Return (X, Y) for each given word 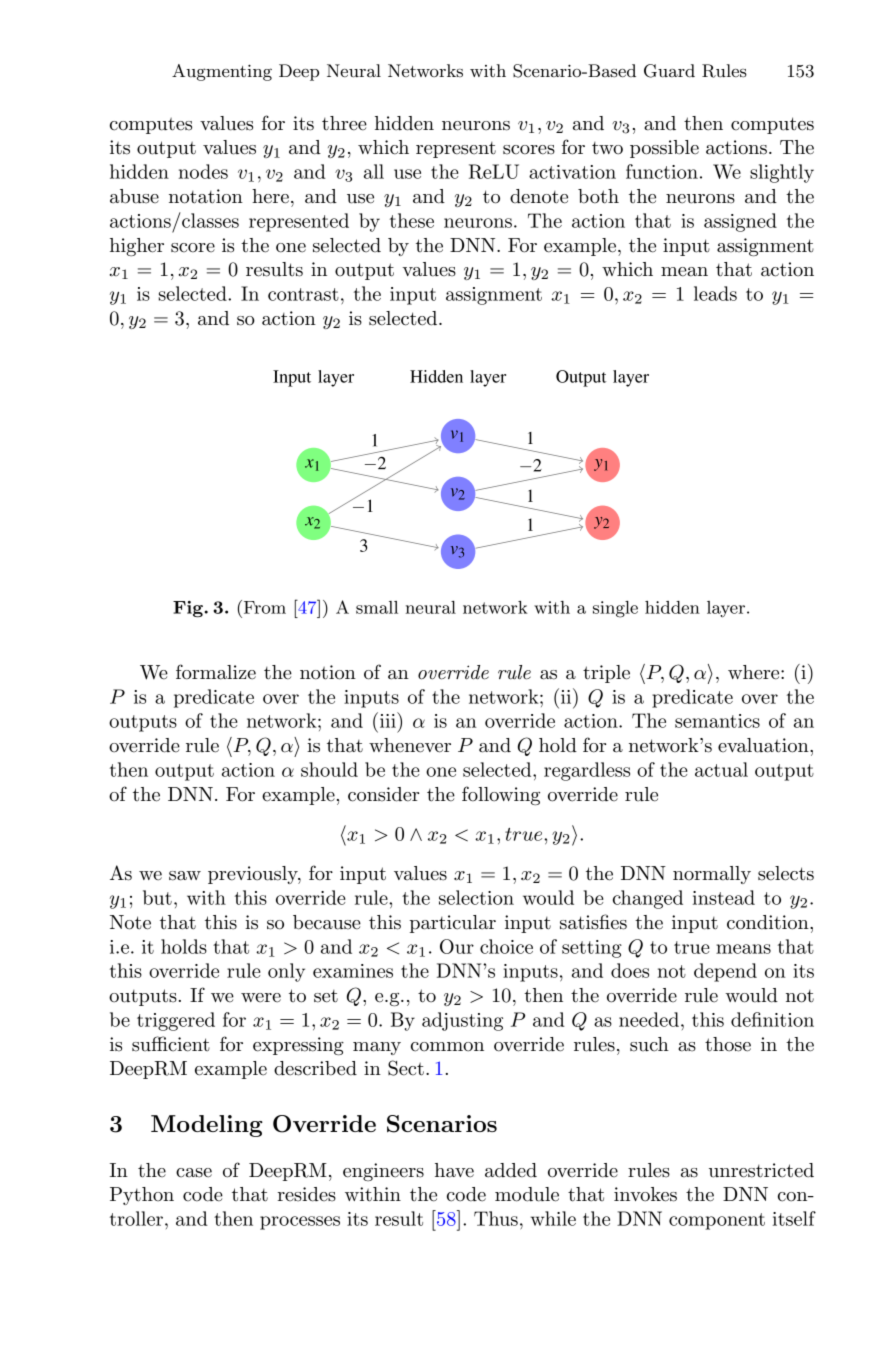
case (194, 1173)
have (454, 1170)
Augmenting (222, 72)
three (344, 123)
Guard (669, 71)
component (717, 1221)
